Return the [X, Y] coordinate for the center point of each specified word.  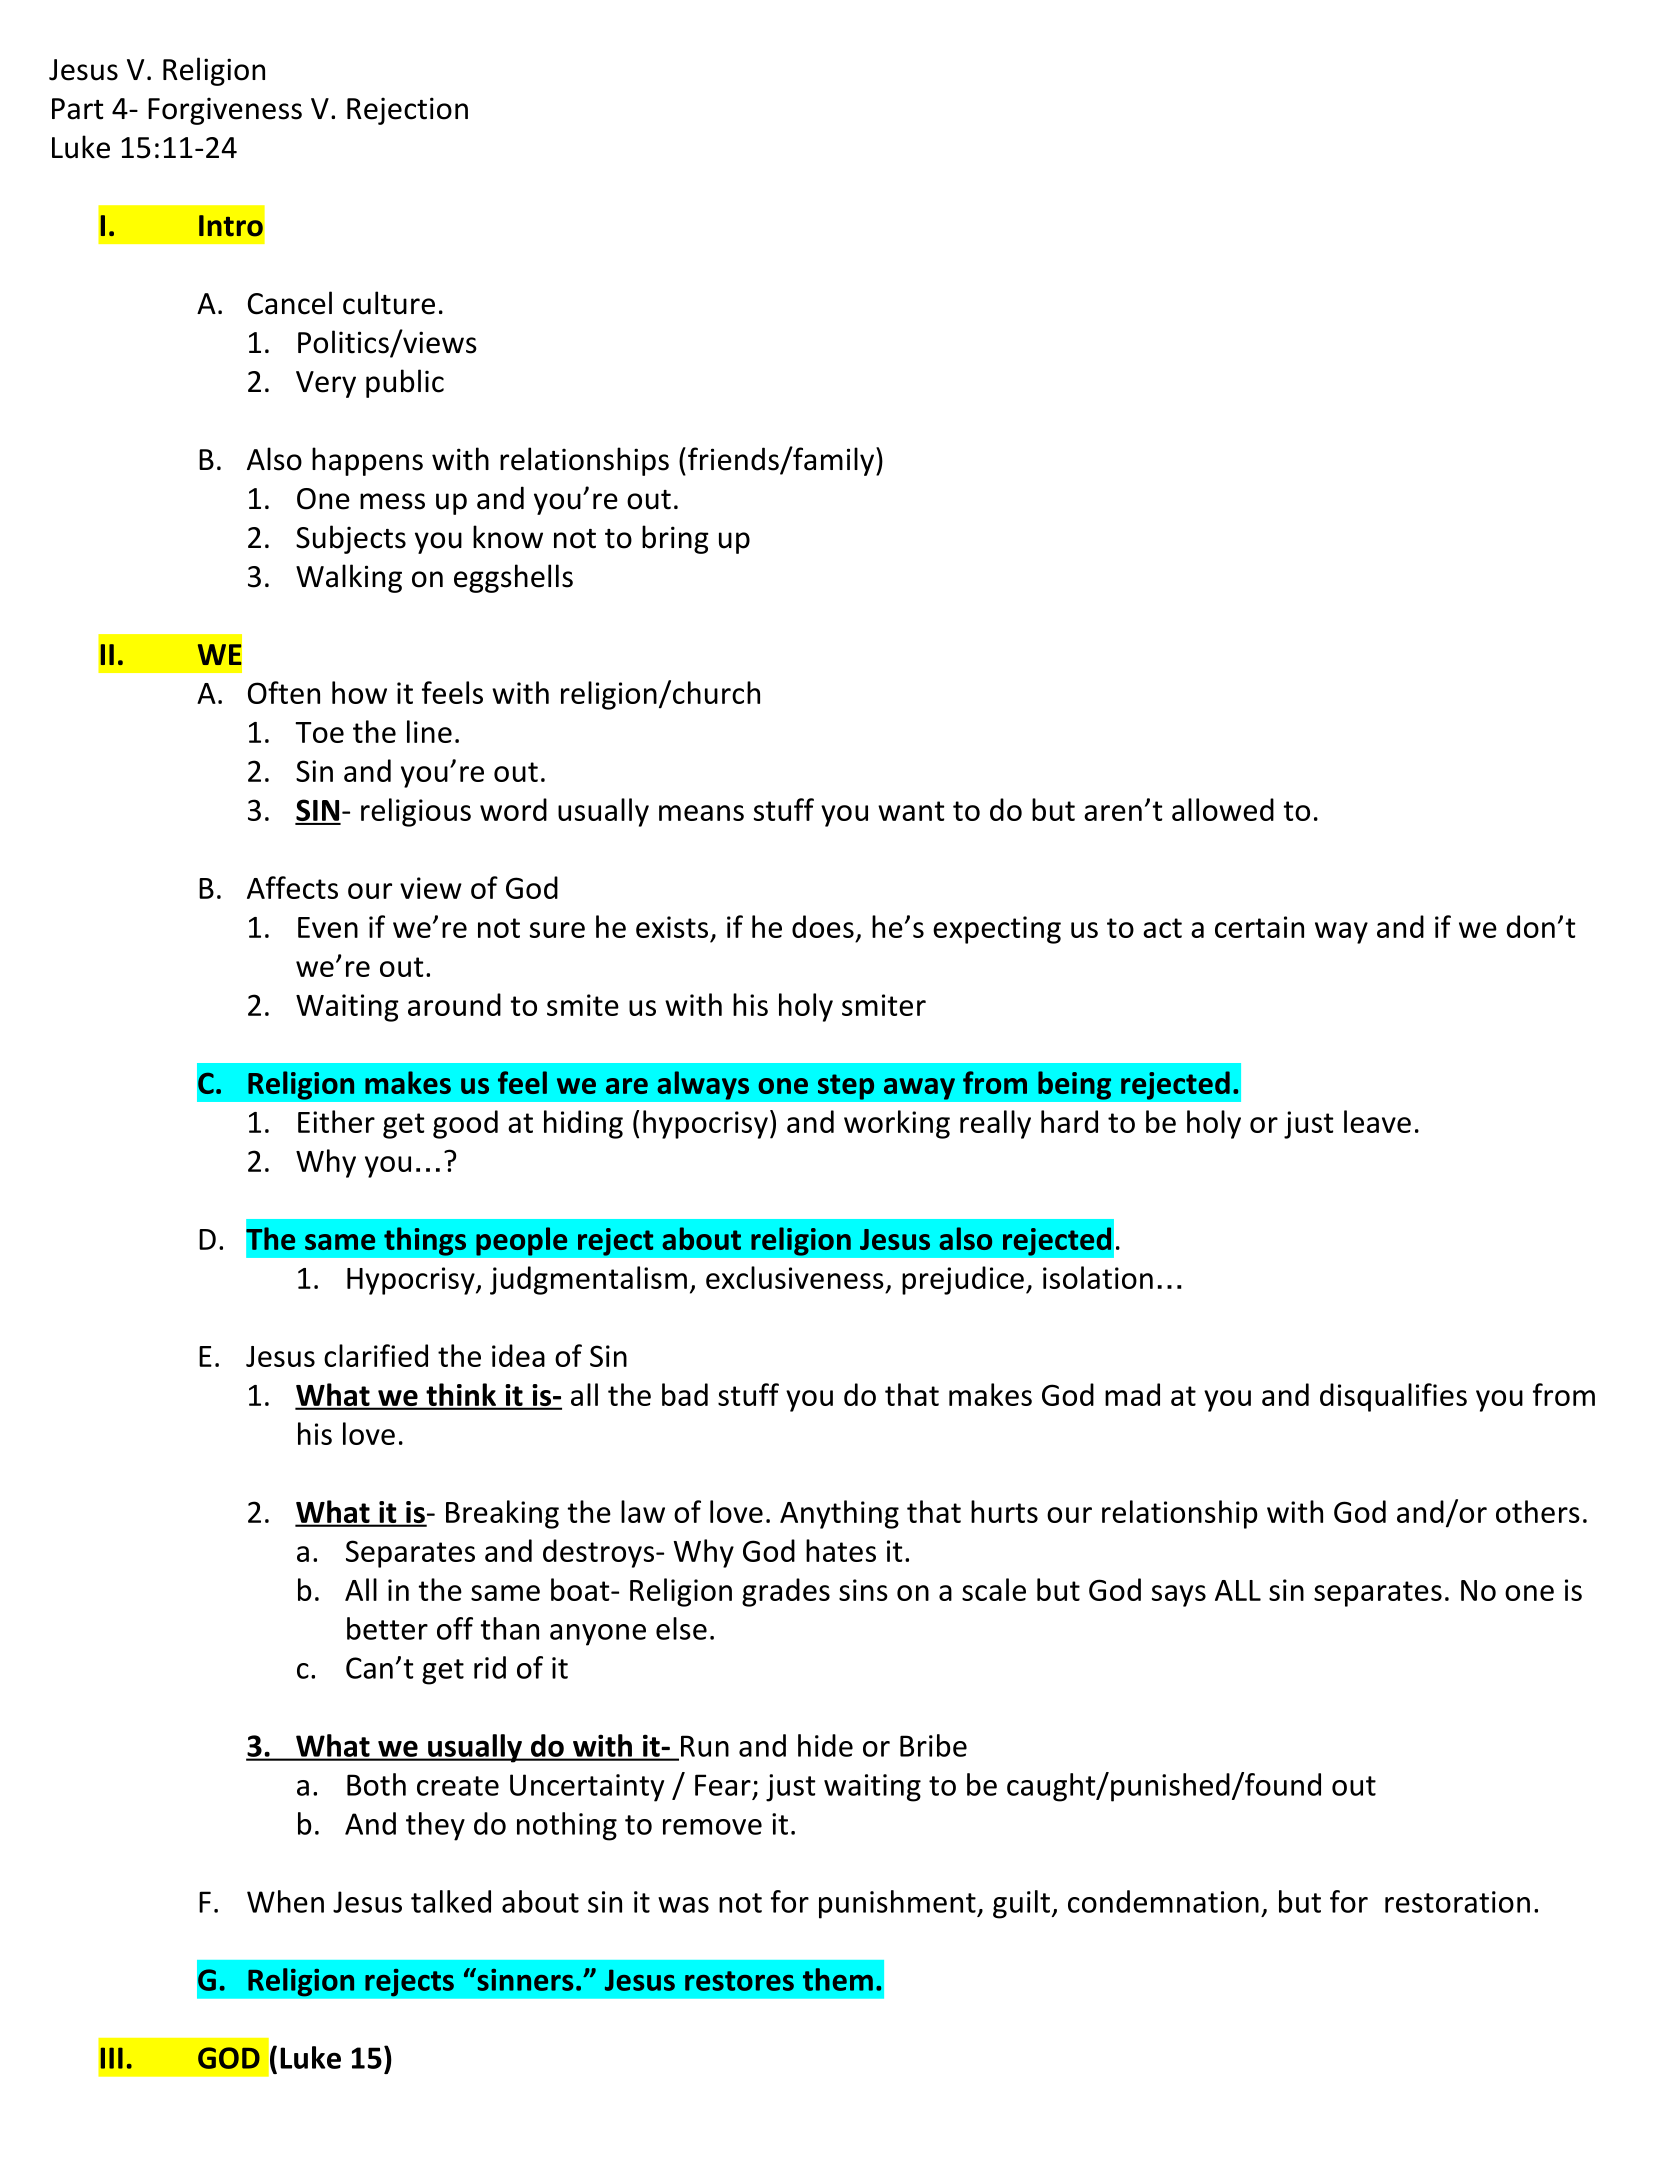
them [838, 1979]
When [285, 1901]
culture [389, 303]
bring [675, 539]
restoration [1457, 1902]
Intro [231, 226]
